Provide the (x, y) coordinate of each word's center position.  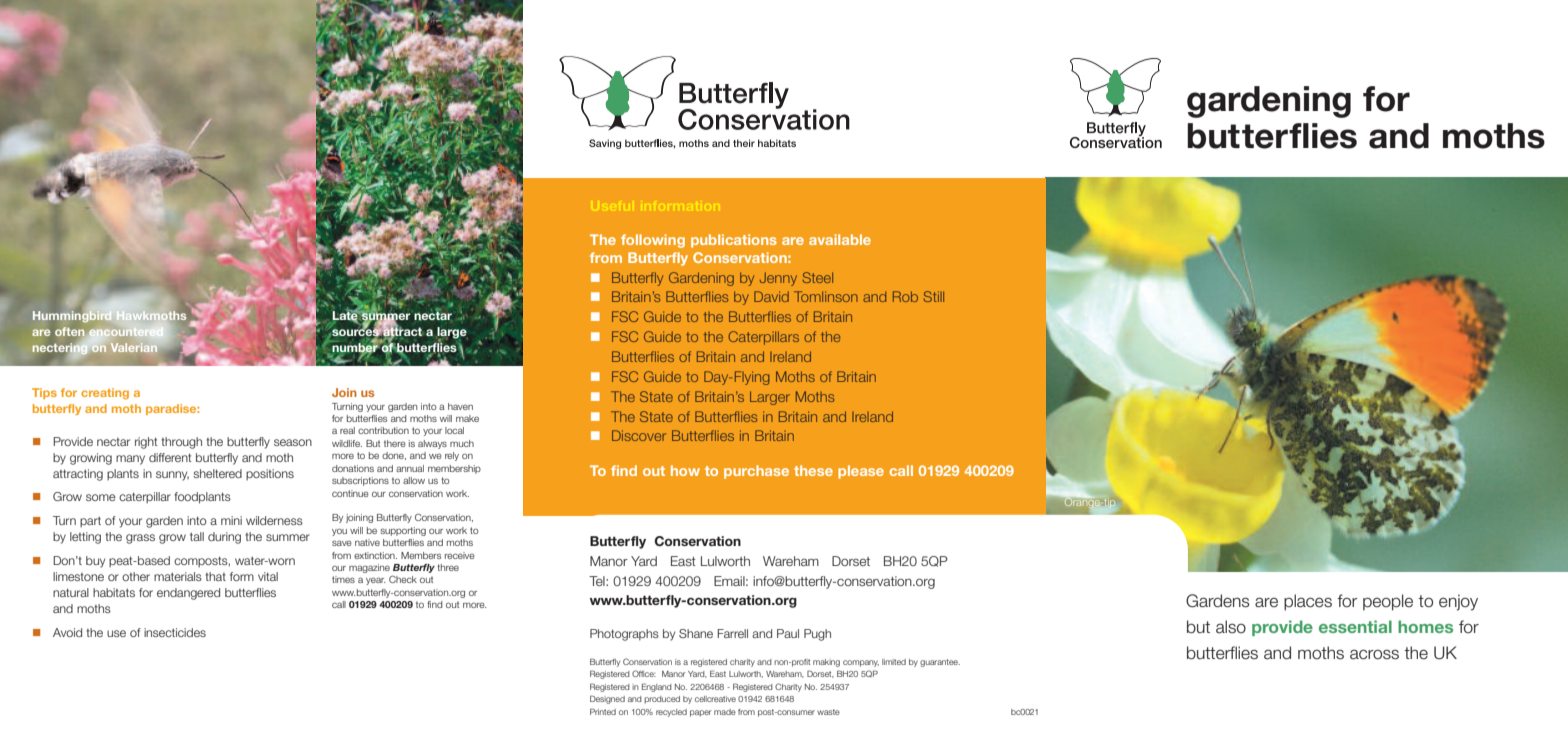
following (653, 241)
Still (934, 296)
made (725, 712)
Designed (607, 699)
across (1374, 654)
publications (734, 241)
